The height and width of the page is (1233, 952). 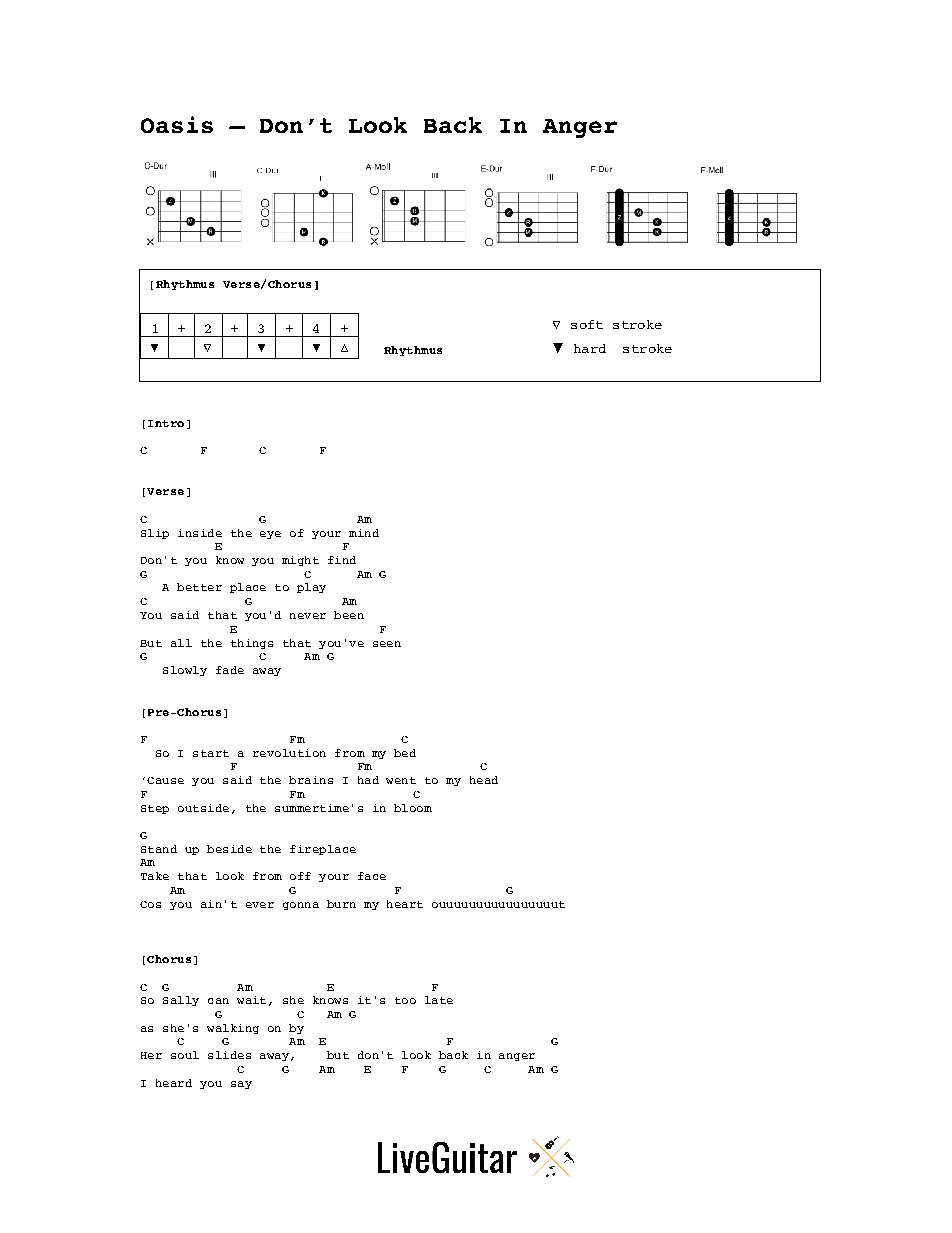 I want to click on too, so click(x=405, y=1000).
